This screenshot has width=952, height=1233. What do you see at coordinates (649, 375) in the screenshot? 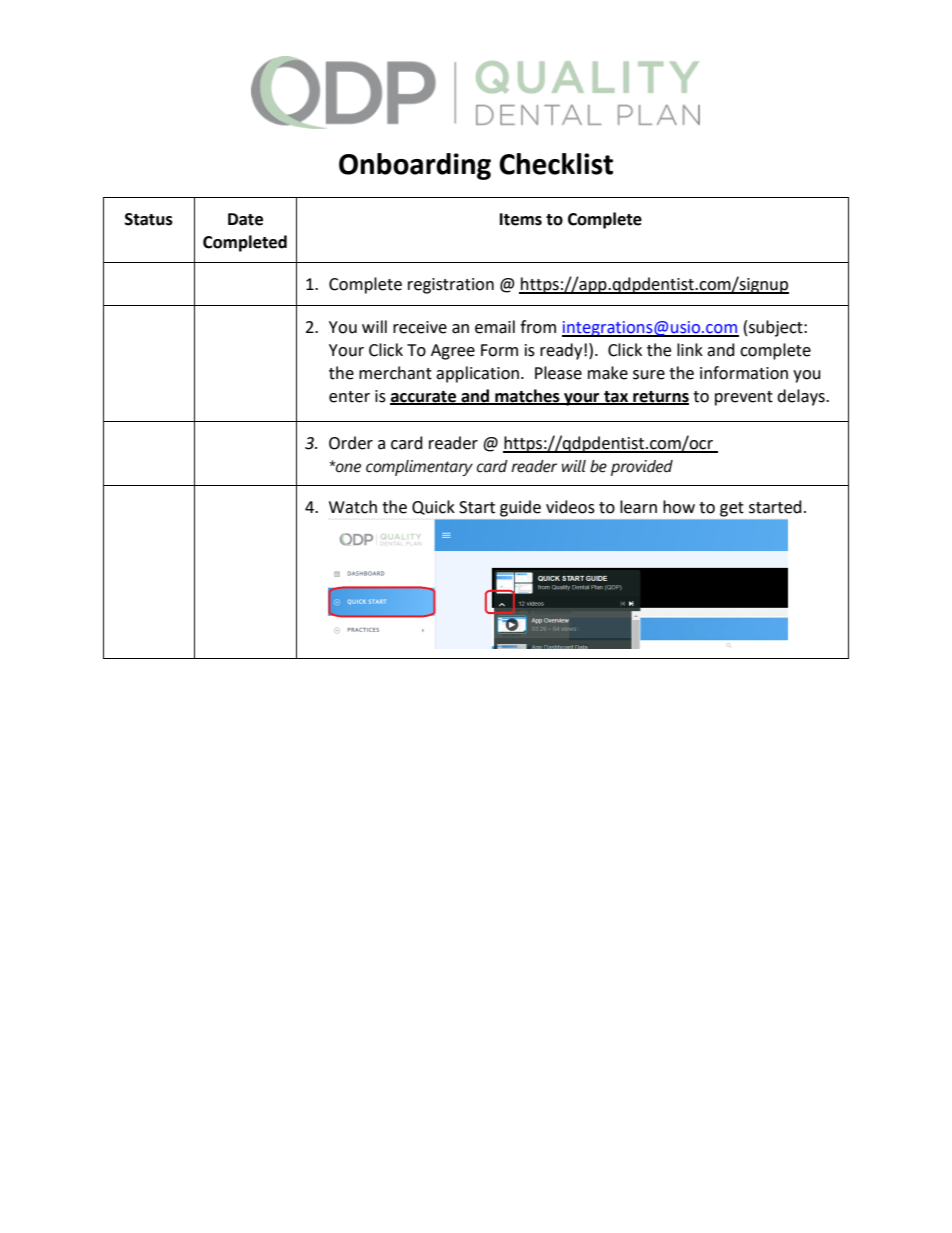
I see `sure` at bounding box center [649, 375].
